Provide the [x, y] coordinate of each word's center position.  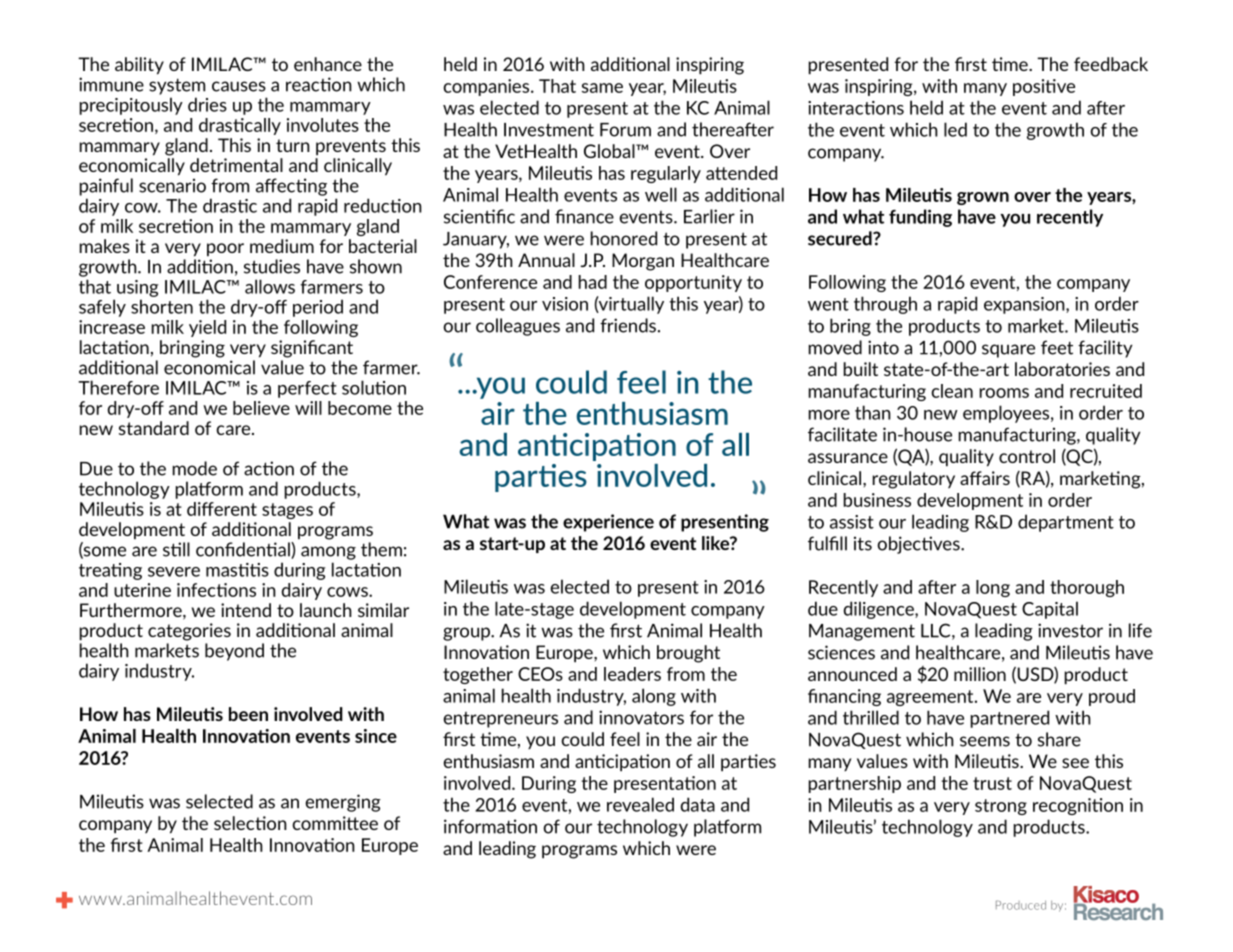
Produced [1021, 905]
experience [608, 523]
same [602, 88]
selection [250, 823]
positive [1044, 87]
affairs [985, 478]
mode [195, 468]
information [490, 826]
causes [239, 86]
